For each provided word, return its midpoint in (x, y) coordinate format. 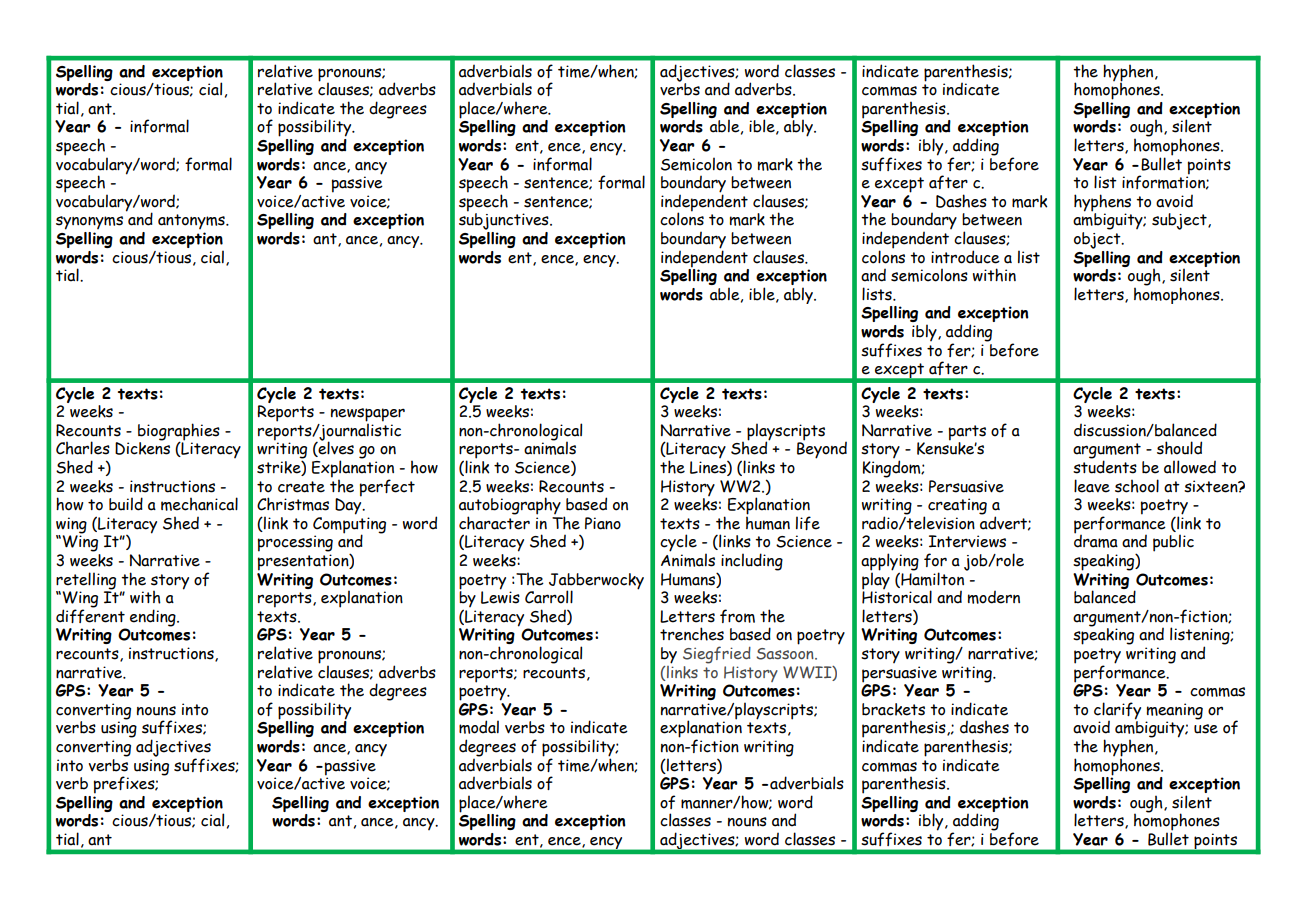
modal (479, 727)
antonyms (192, 221)
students (1105, 466)
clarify (1117, 712)
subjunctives (505, 220)
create (301, 487)
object (1098, 239)
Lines (709, 468)
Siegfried (717, 655)
